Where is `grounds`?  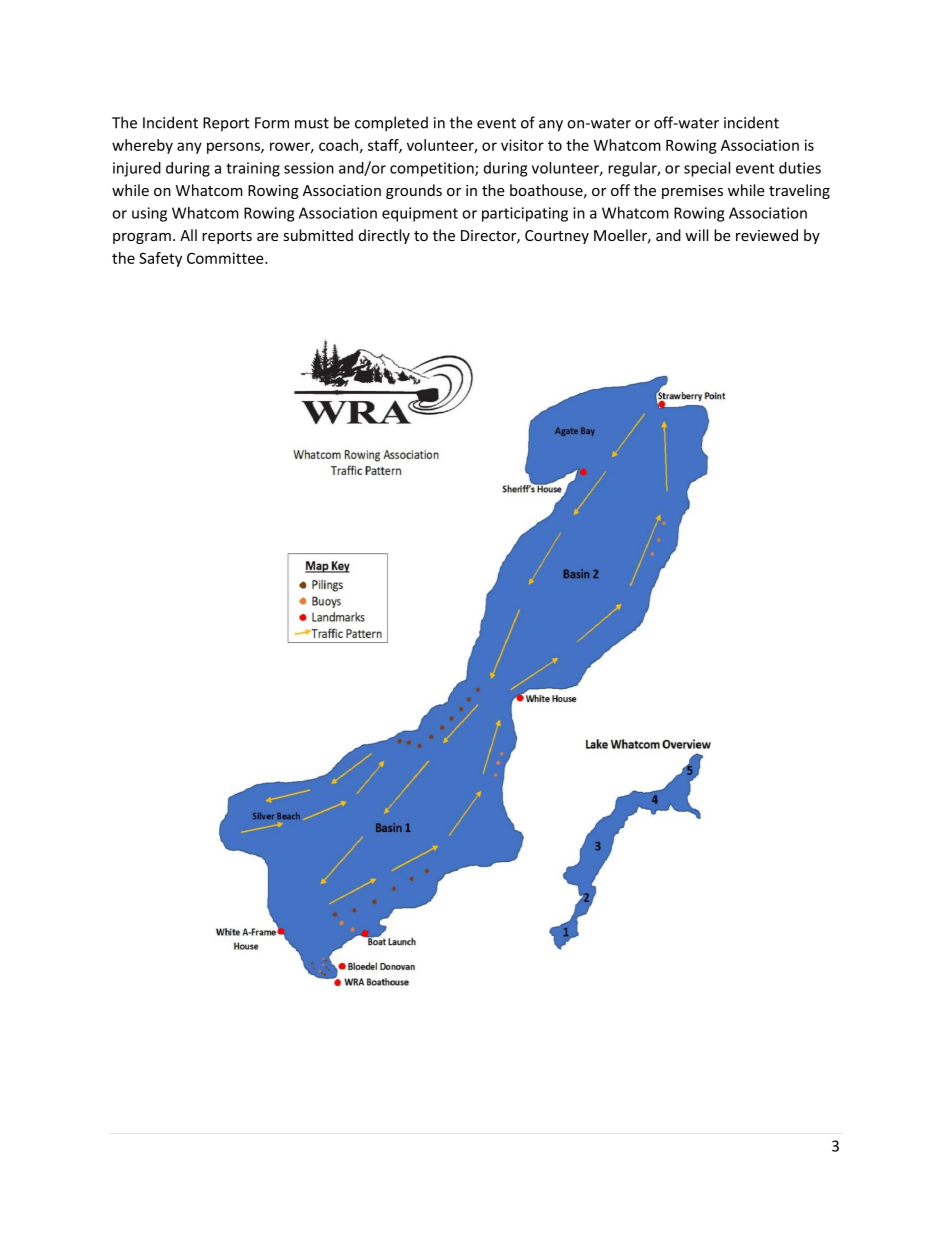 grounds is located at coordinates (414, 191).
